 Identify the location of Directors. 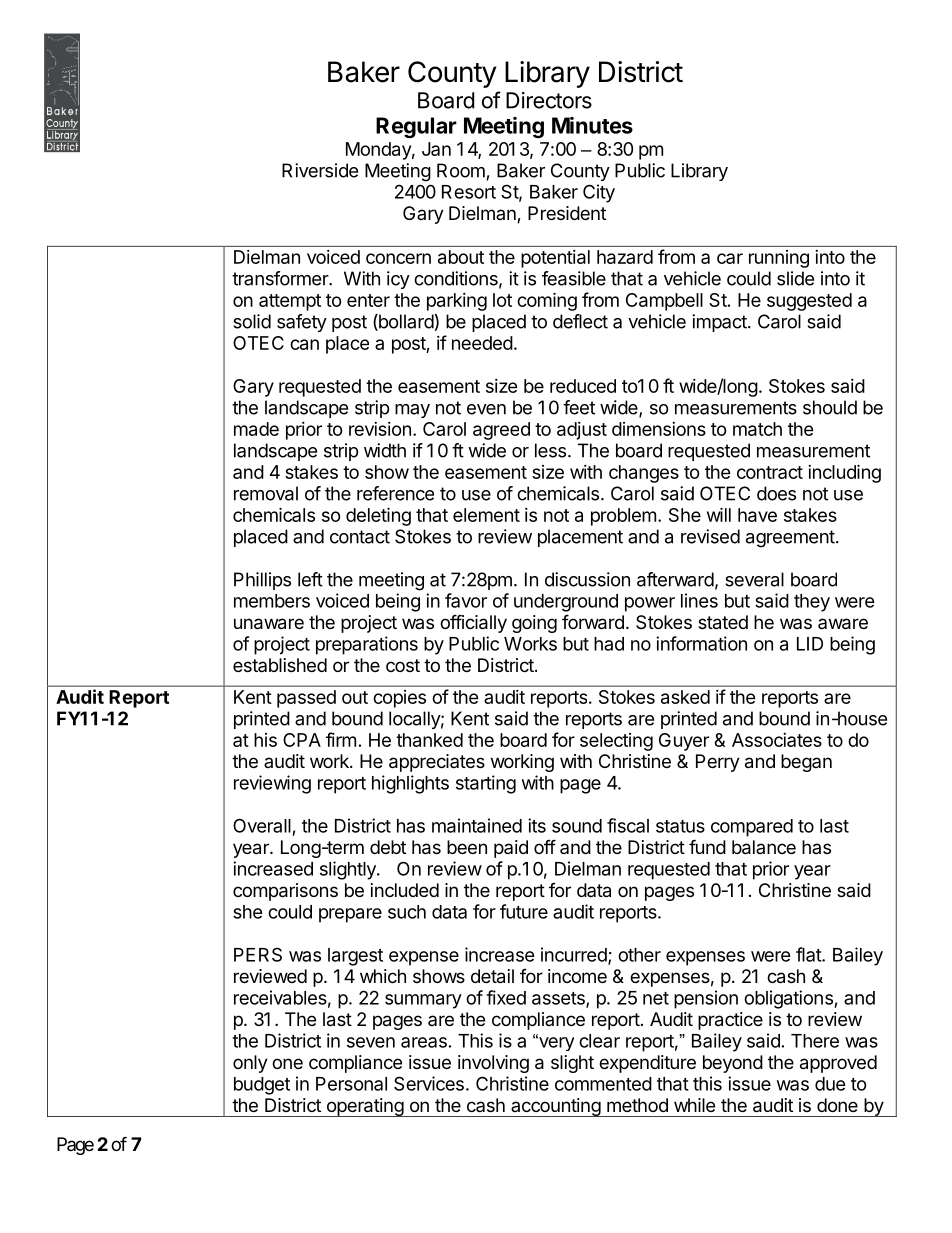
(549, 100).
